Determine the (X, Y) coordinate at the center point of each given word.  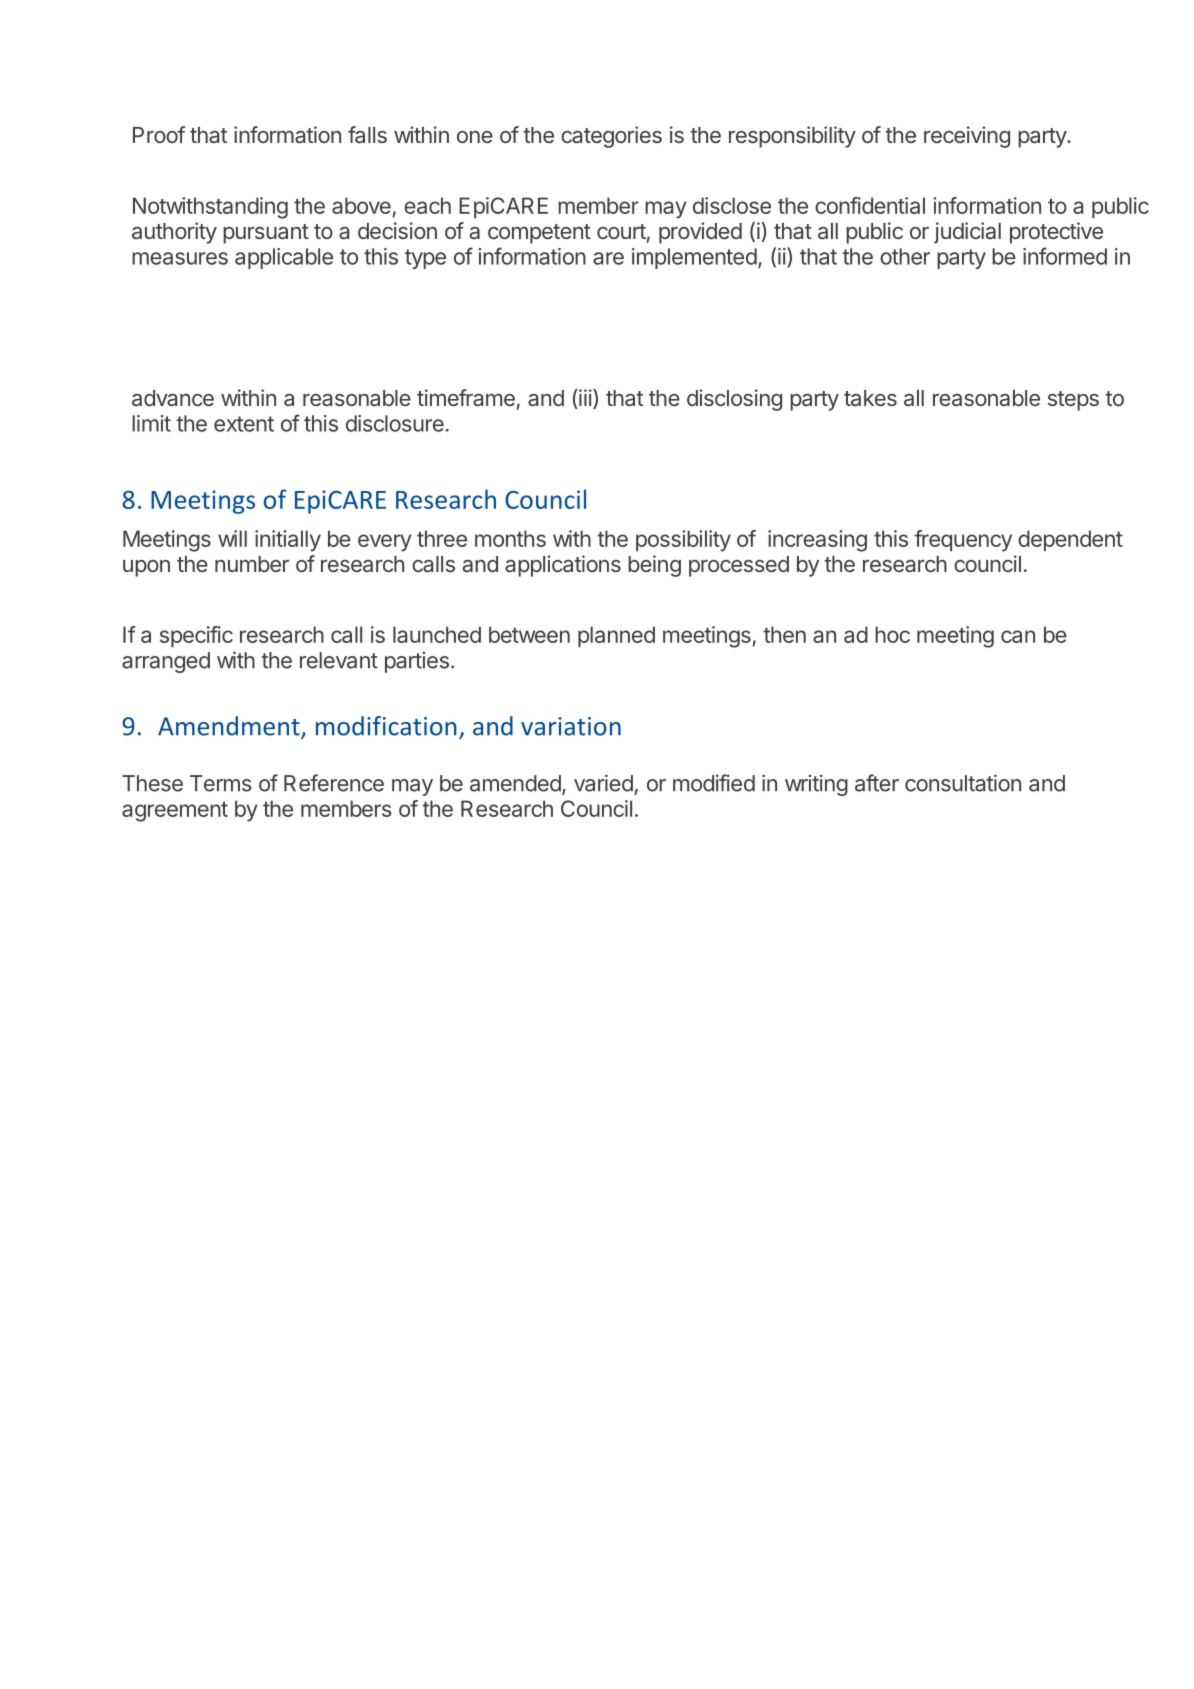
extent (244, 424)
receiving (967, 137)
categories (611, 137)
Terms (221, 783)
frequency (963, 541)
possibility (683, 541)
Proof (159, 134)
